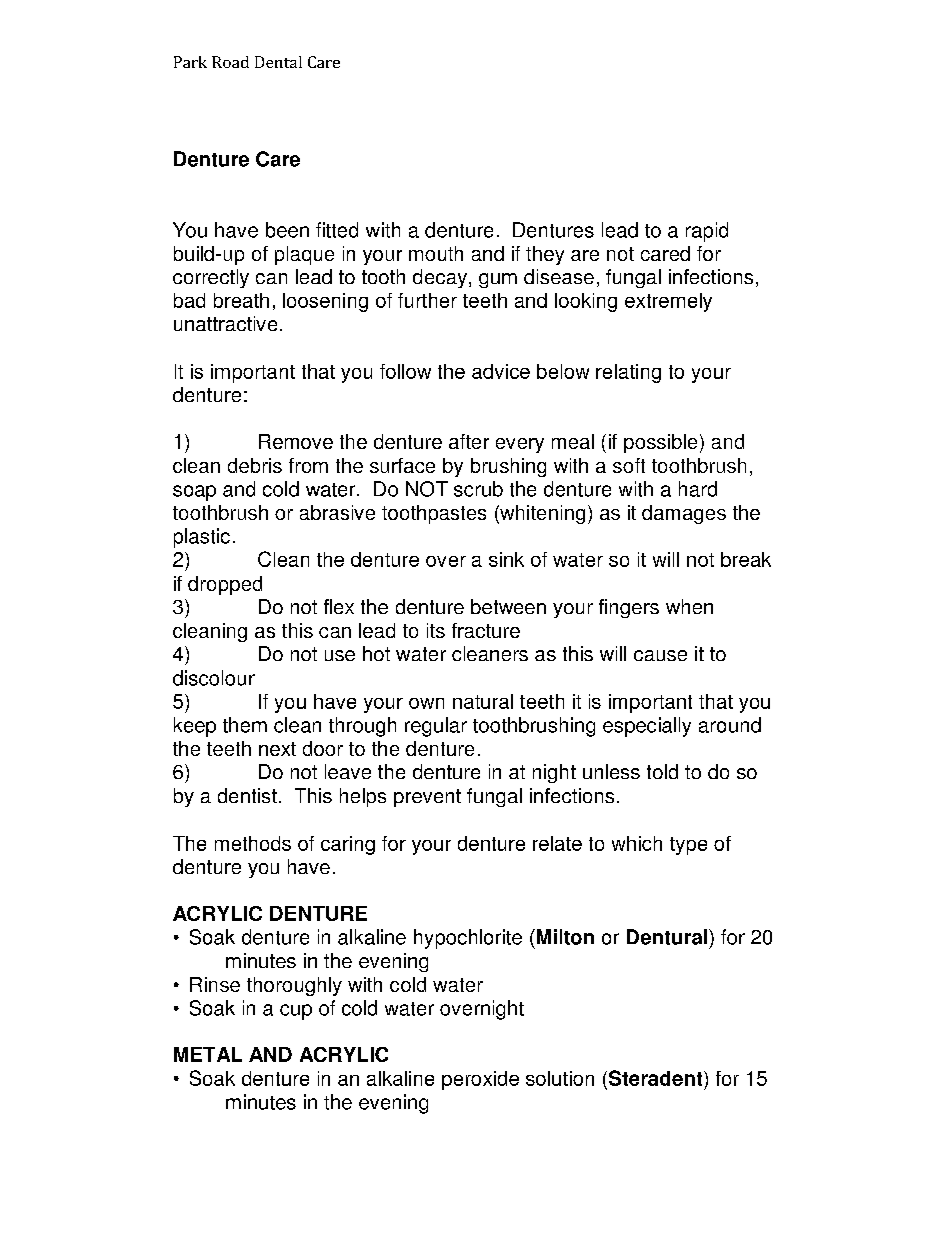  I want to click on Dental, so click(278, 62).
